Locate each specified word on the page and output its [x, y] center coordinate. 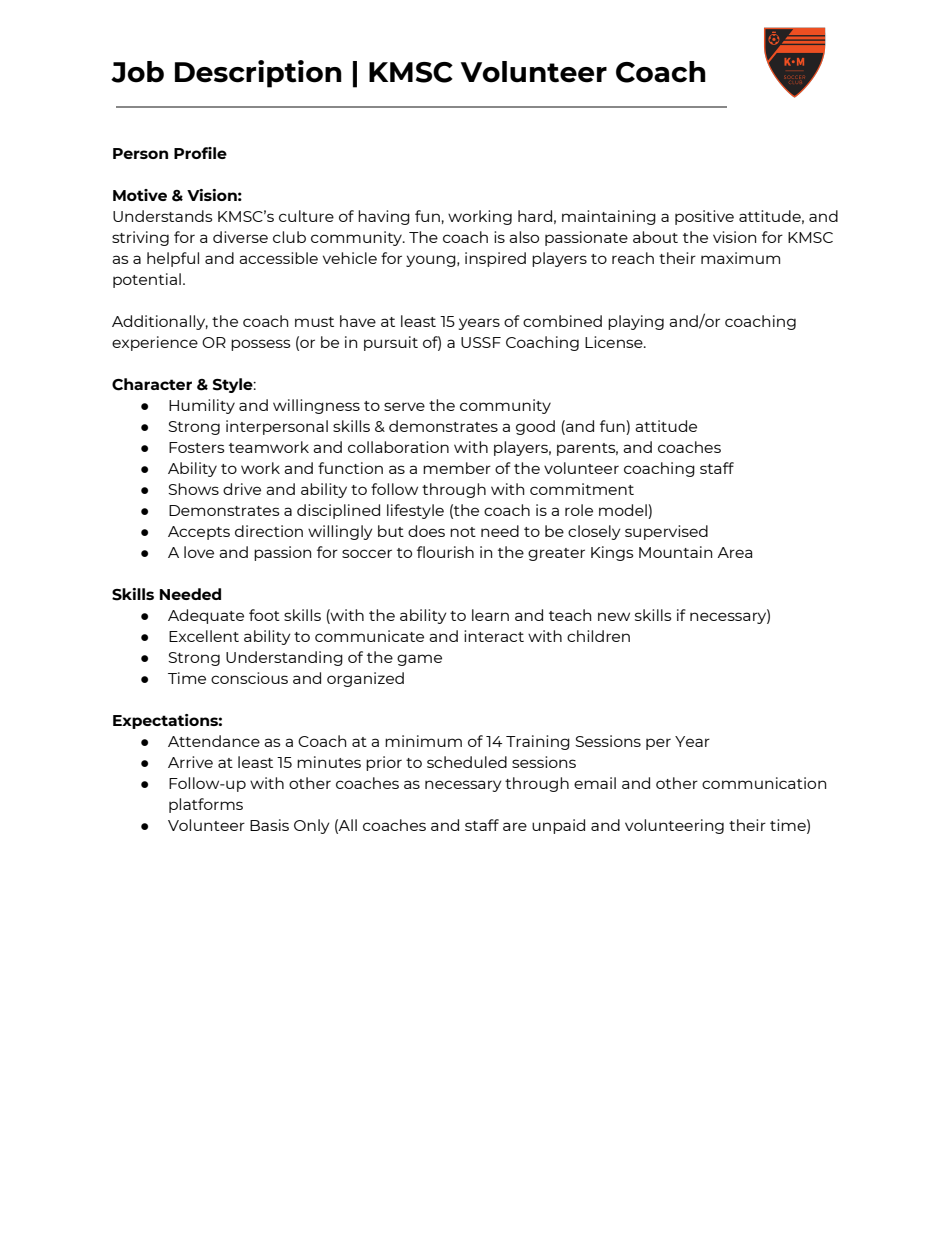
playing [636, 322]
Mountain [675, 552]
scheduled [467, 762]
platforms [206, 805]
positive [704, 217]
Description [258, 74]
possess [261, 345]
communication [764, 783]
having [384, 217]
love [199, 552]
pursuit [391, 343]
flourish [445, 552]
